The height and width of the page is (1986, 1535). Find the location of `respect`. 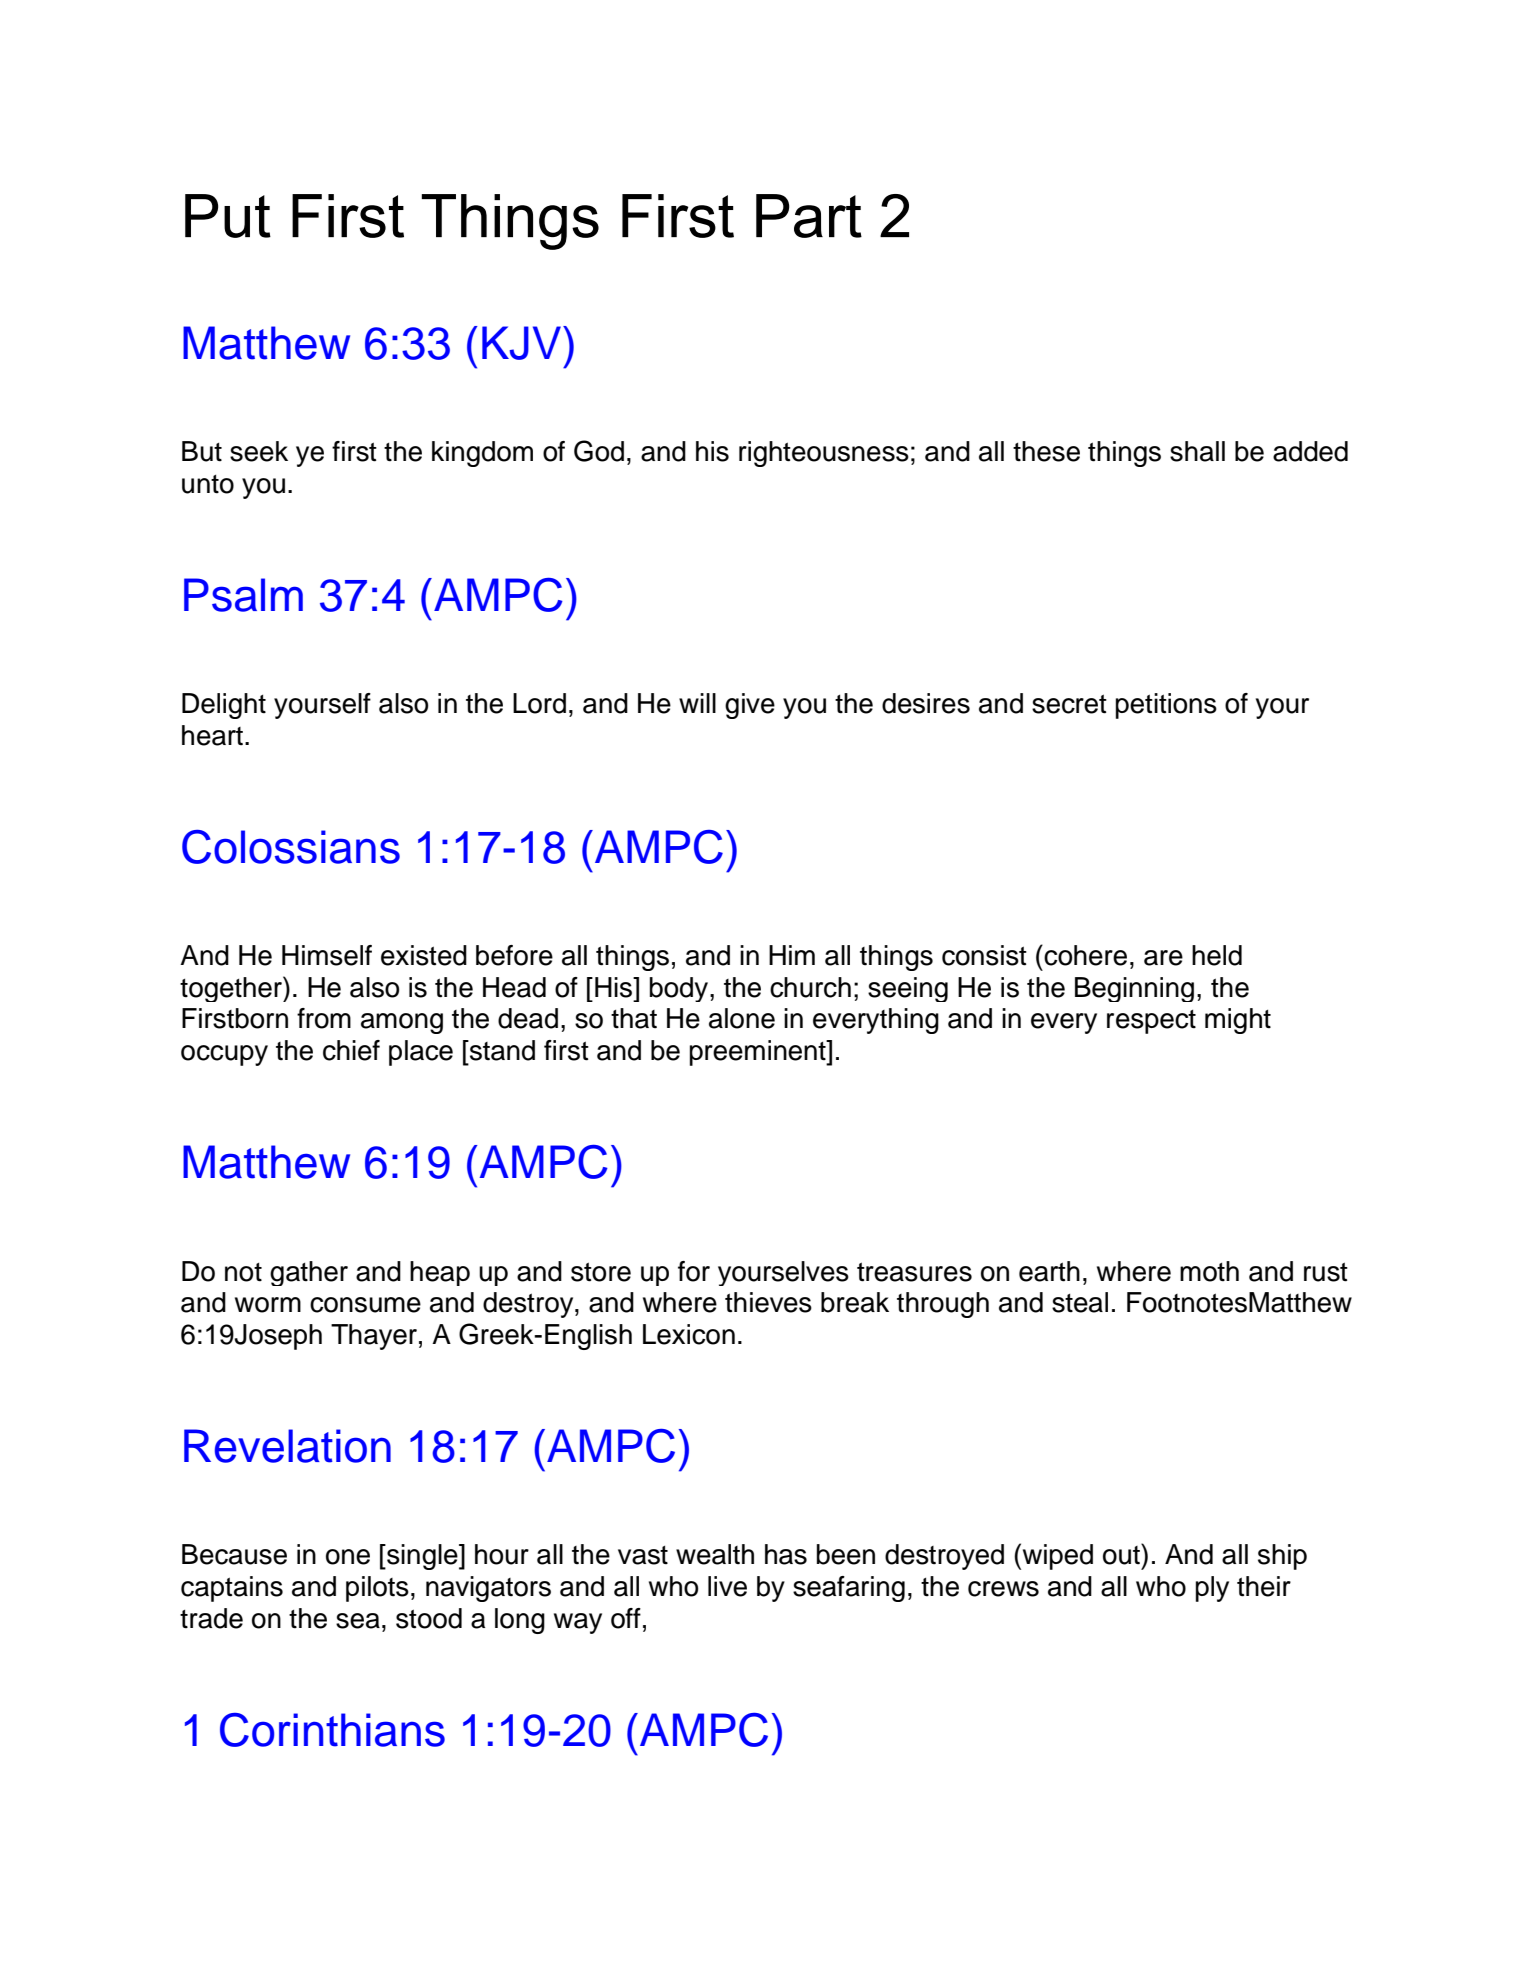

respect is located at coordinates (1151, 1022).
